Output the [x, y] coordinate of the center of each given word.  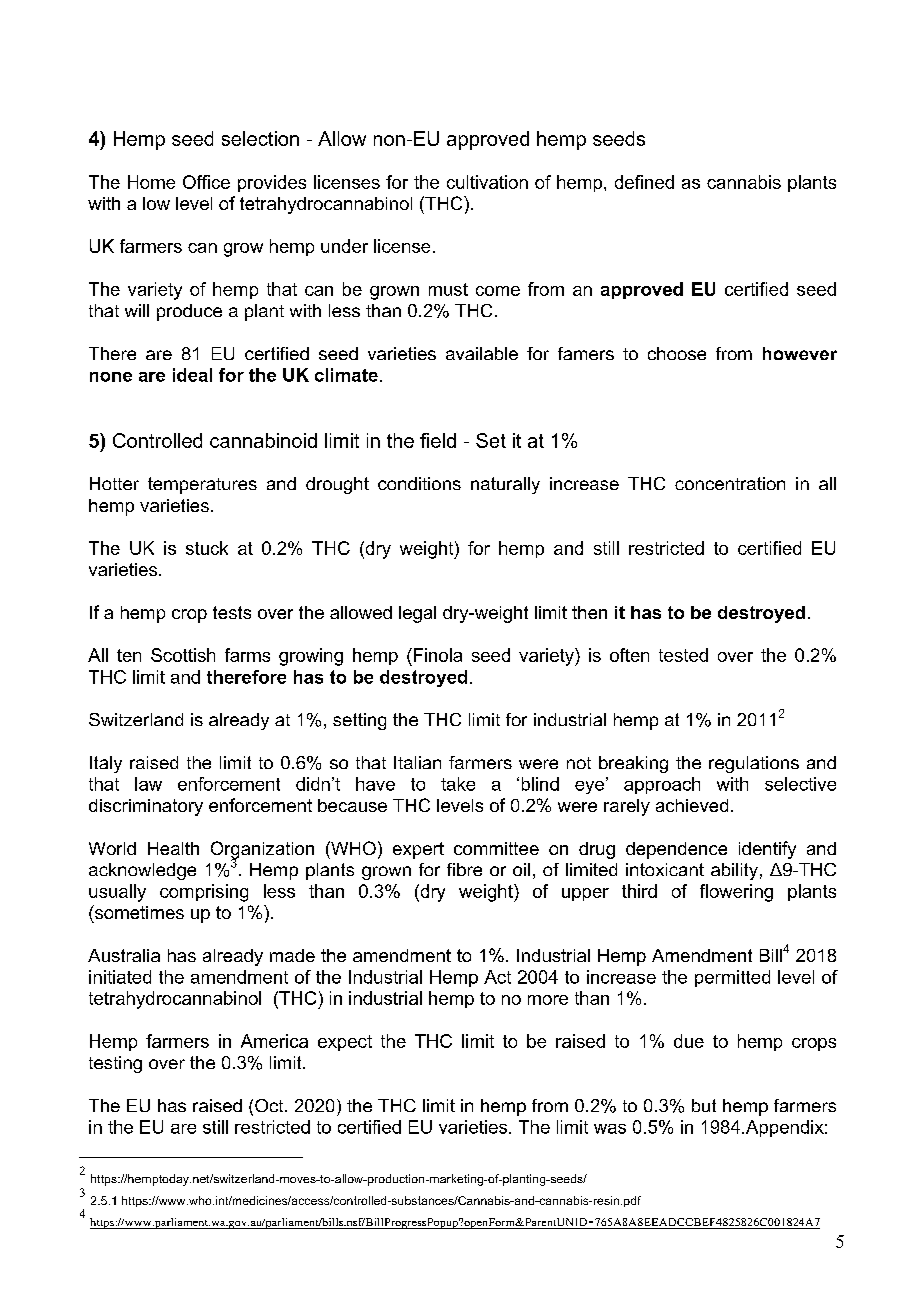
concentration [730, 483]
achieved [692, 805]
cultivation [487, 182]
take [458, 784]
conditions [419, 483]
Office [206, 182]
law [148, 784]
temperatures [202, 485]
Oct [270, 1105]
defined [644, 182]
